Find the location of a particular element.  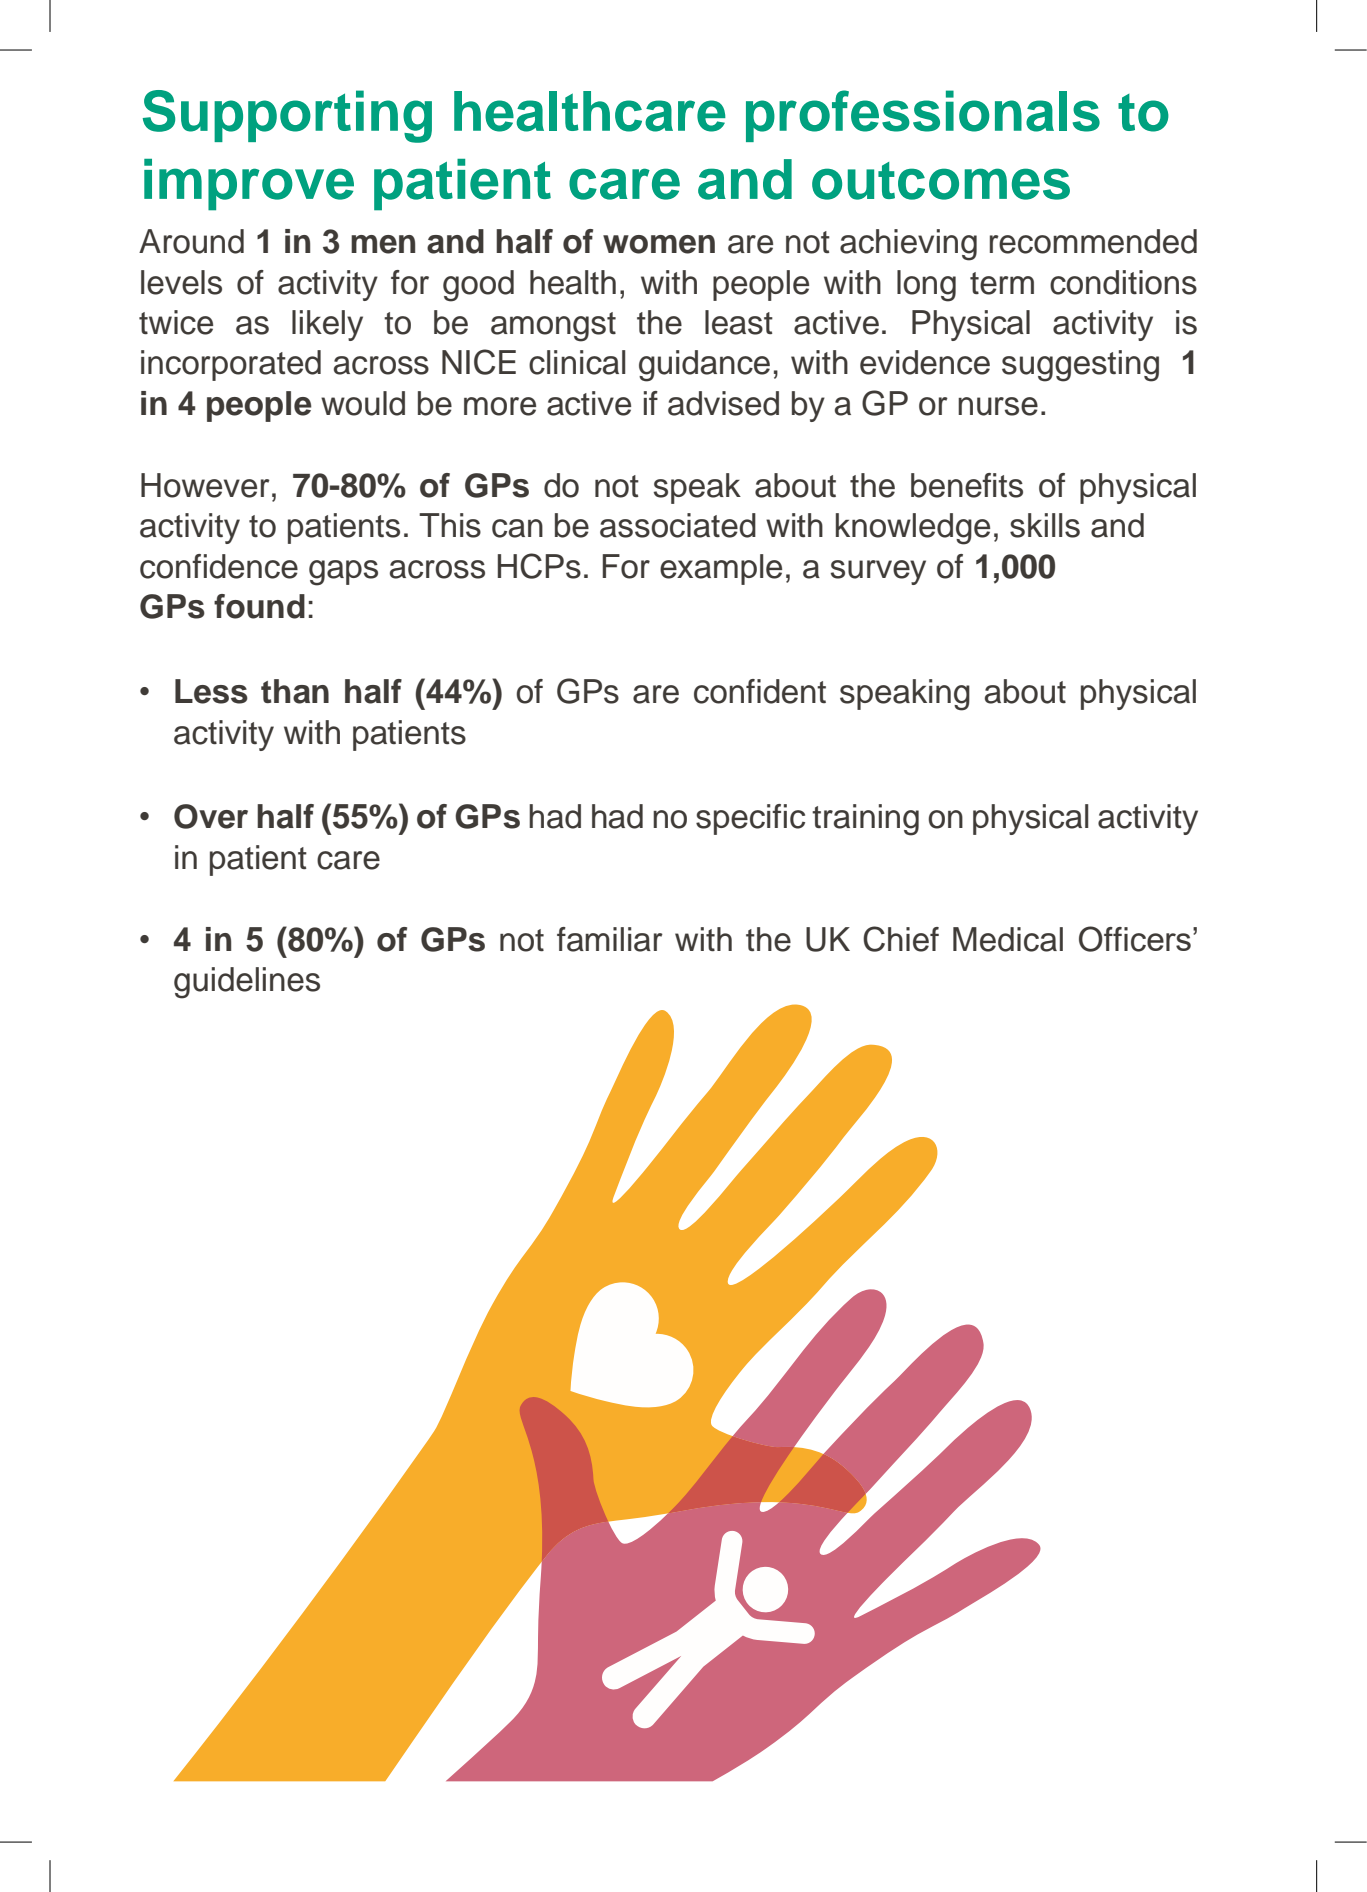

associated is located at coordinates (678, 525).
